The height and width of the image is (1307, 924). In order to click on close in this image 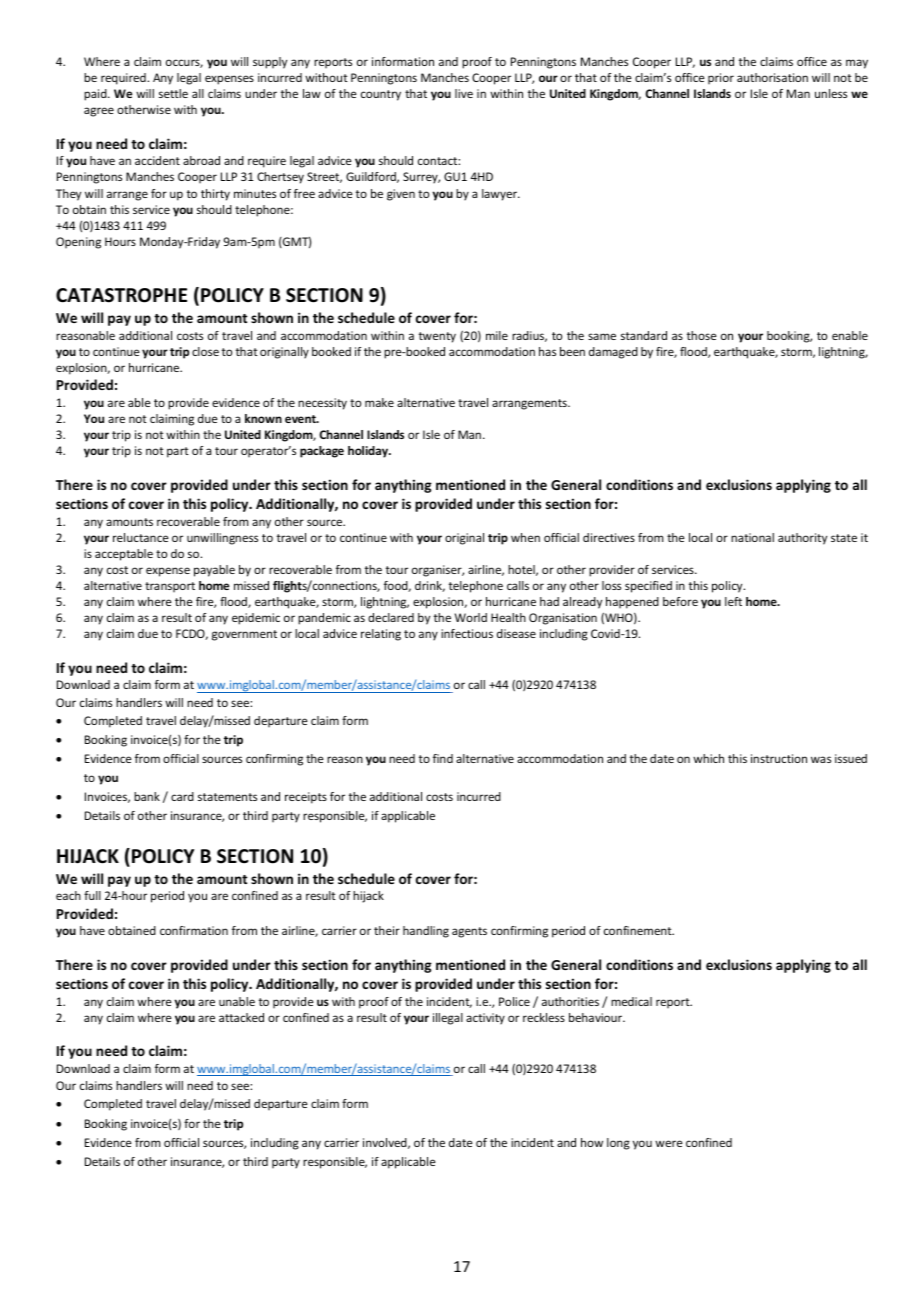, I will do `click(205, 351)`.
